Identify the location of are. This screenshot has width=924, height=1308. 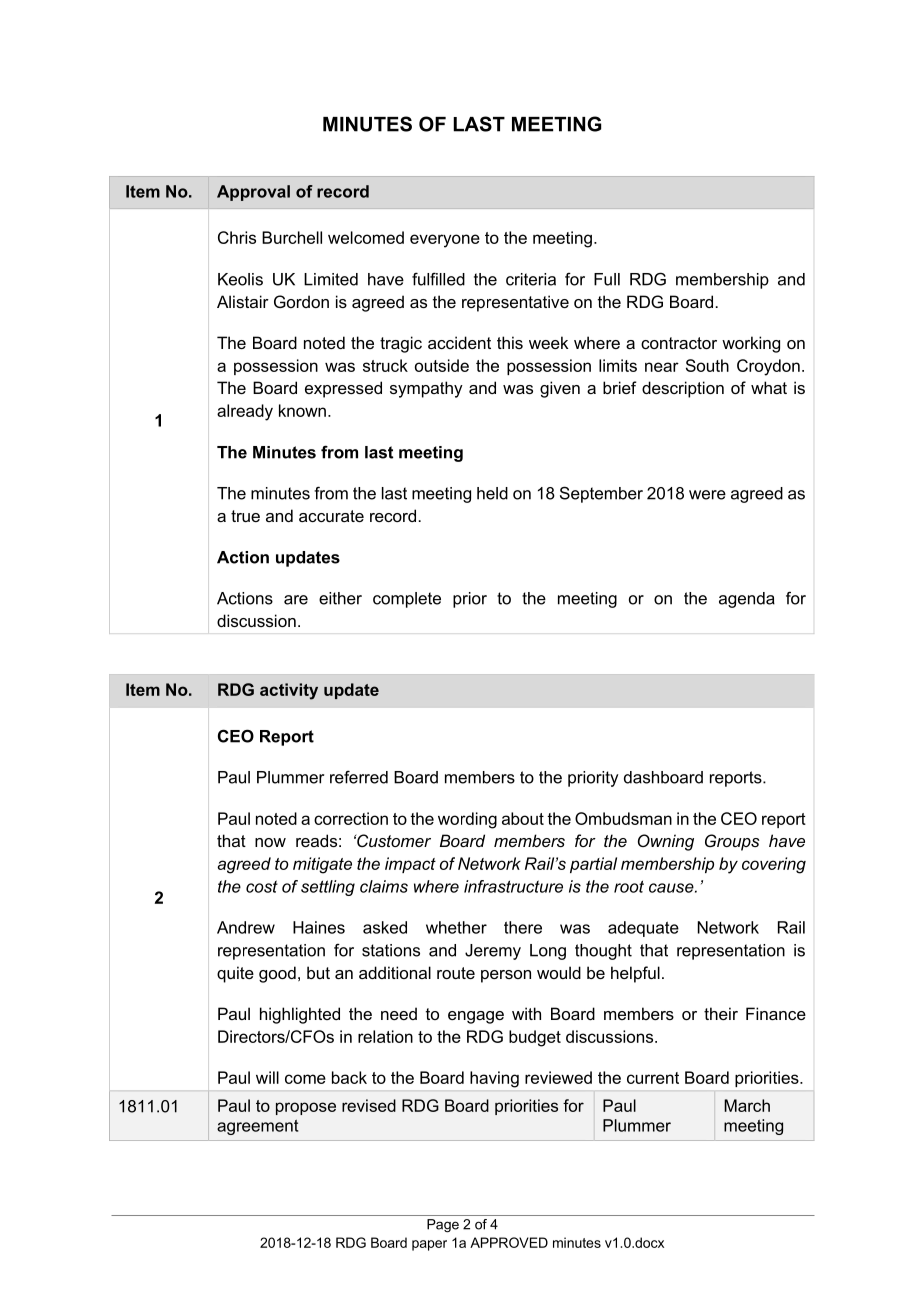
(296, 600).
